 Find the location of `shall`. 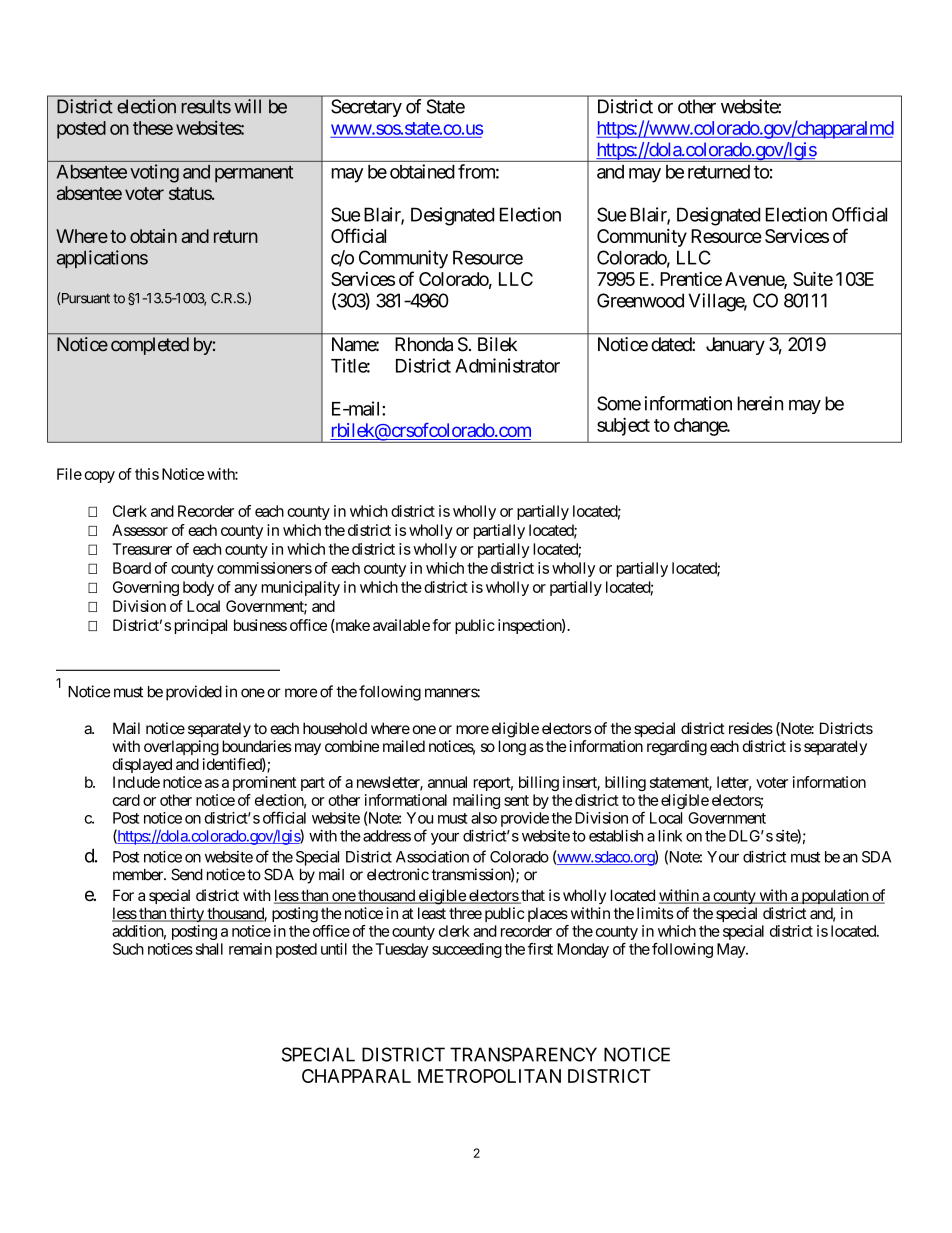

shall is located at coordinates (209, 949).
